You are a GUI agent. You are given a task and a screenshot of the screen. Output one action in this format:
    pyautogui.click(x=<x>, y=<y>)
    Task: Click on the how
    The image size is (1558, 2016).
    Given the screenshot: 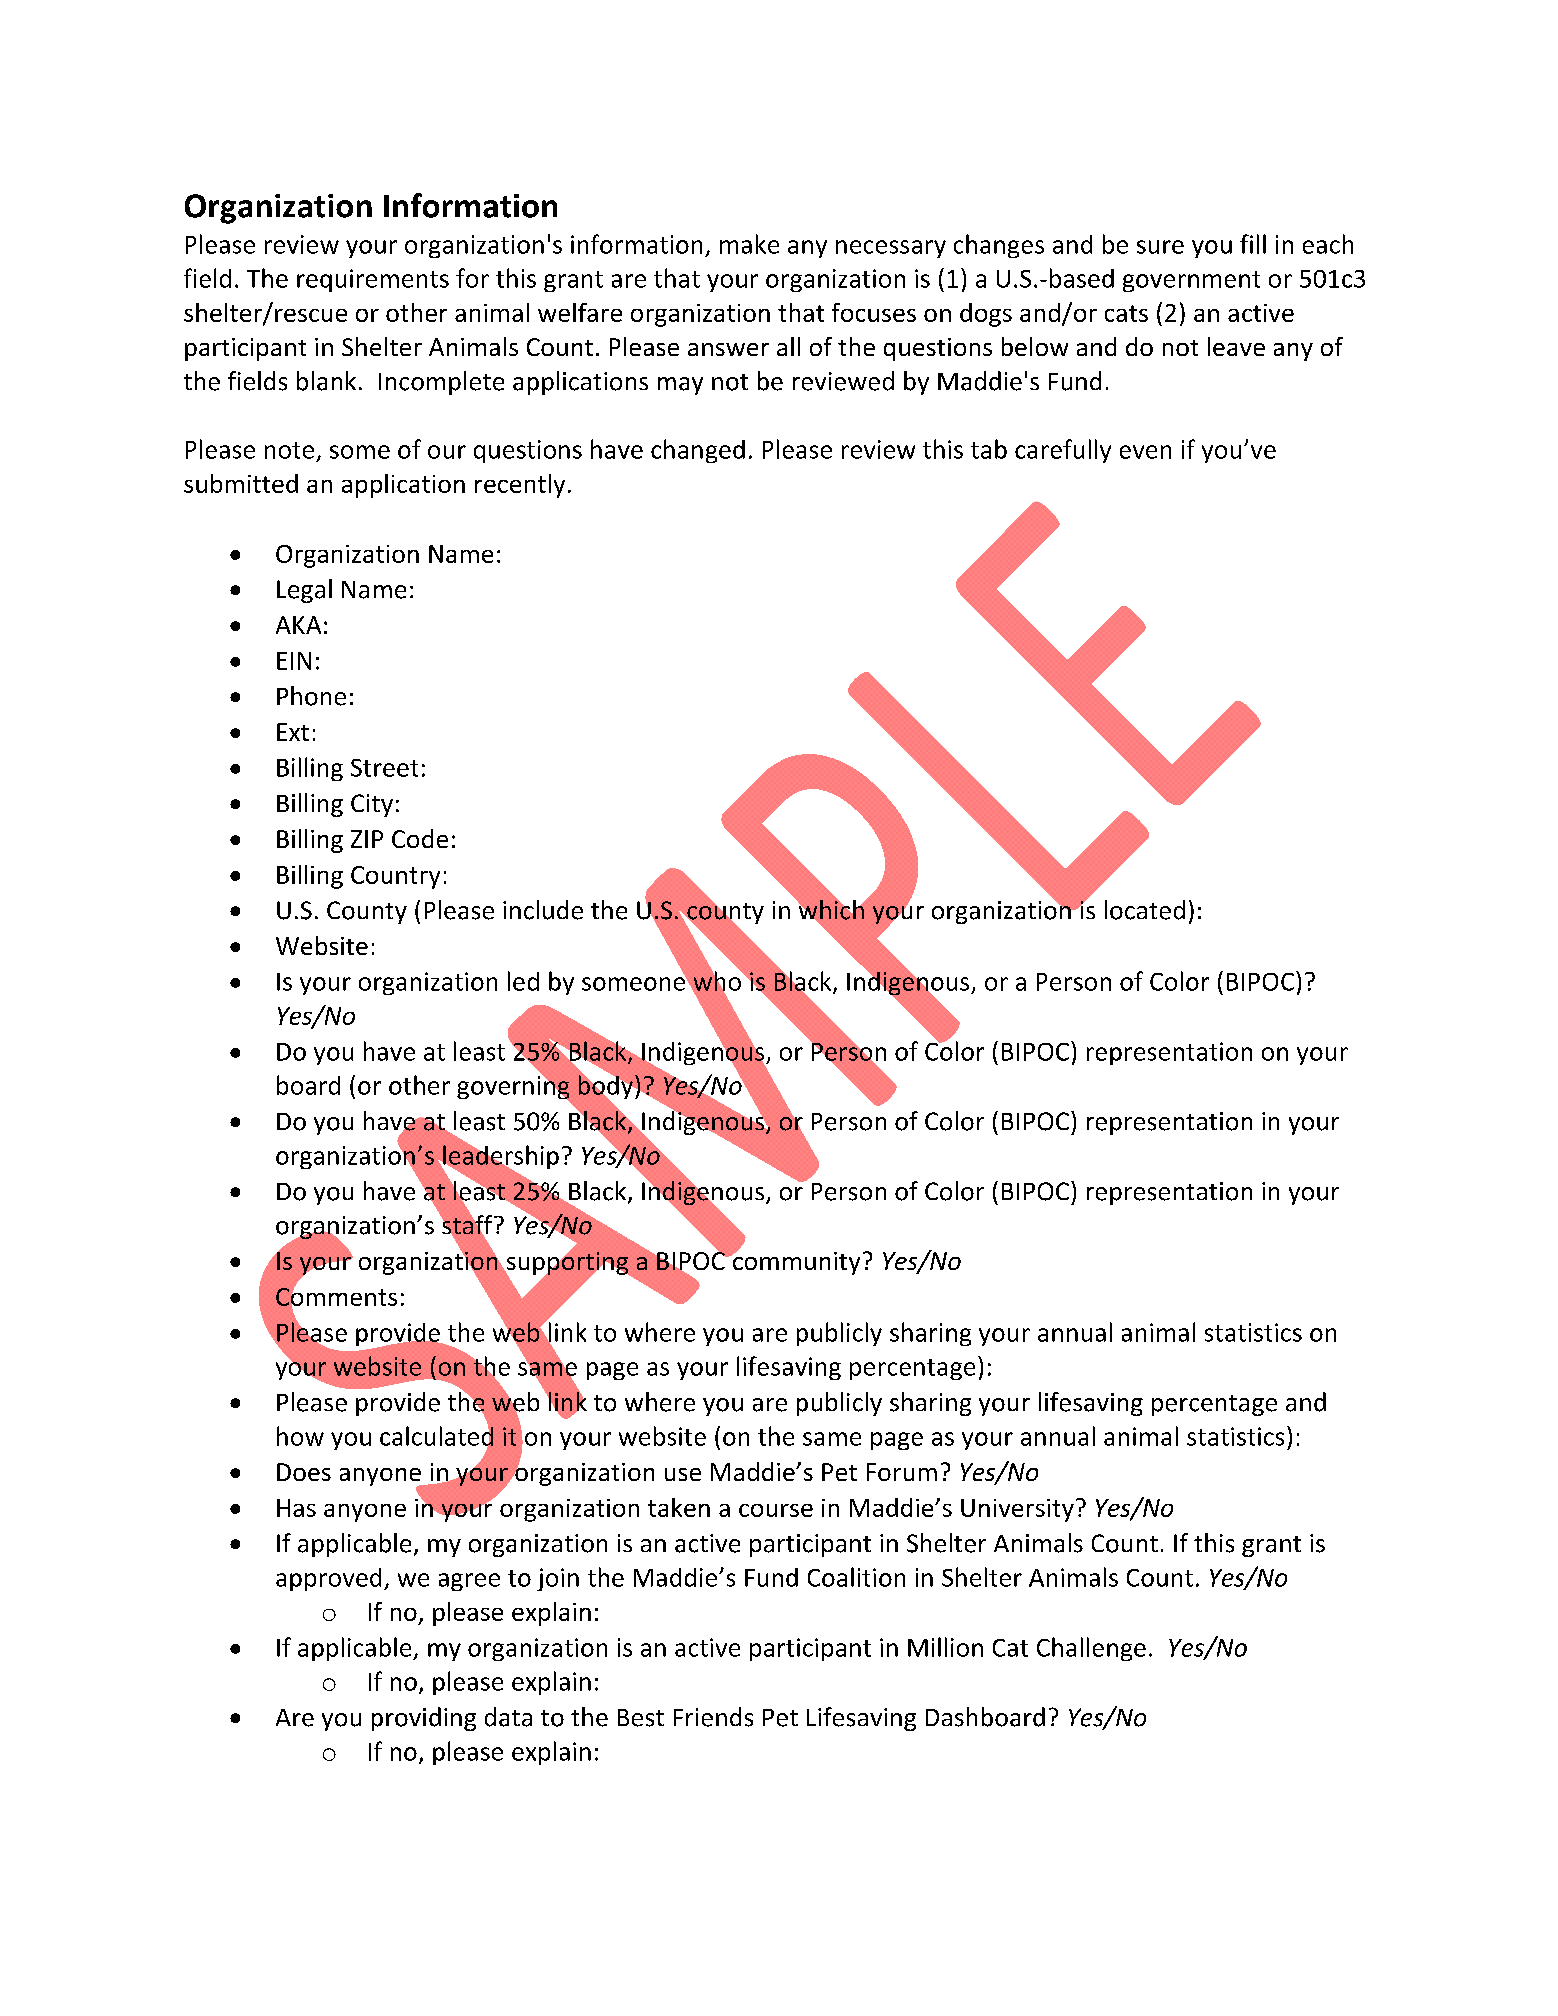 What is the action you would take?
    pyautogui.click(x=300, y=1436)
